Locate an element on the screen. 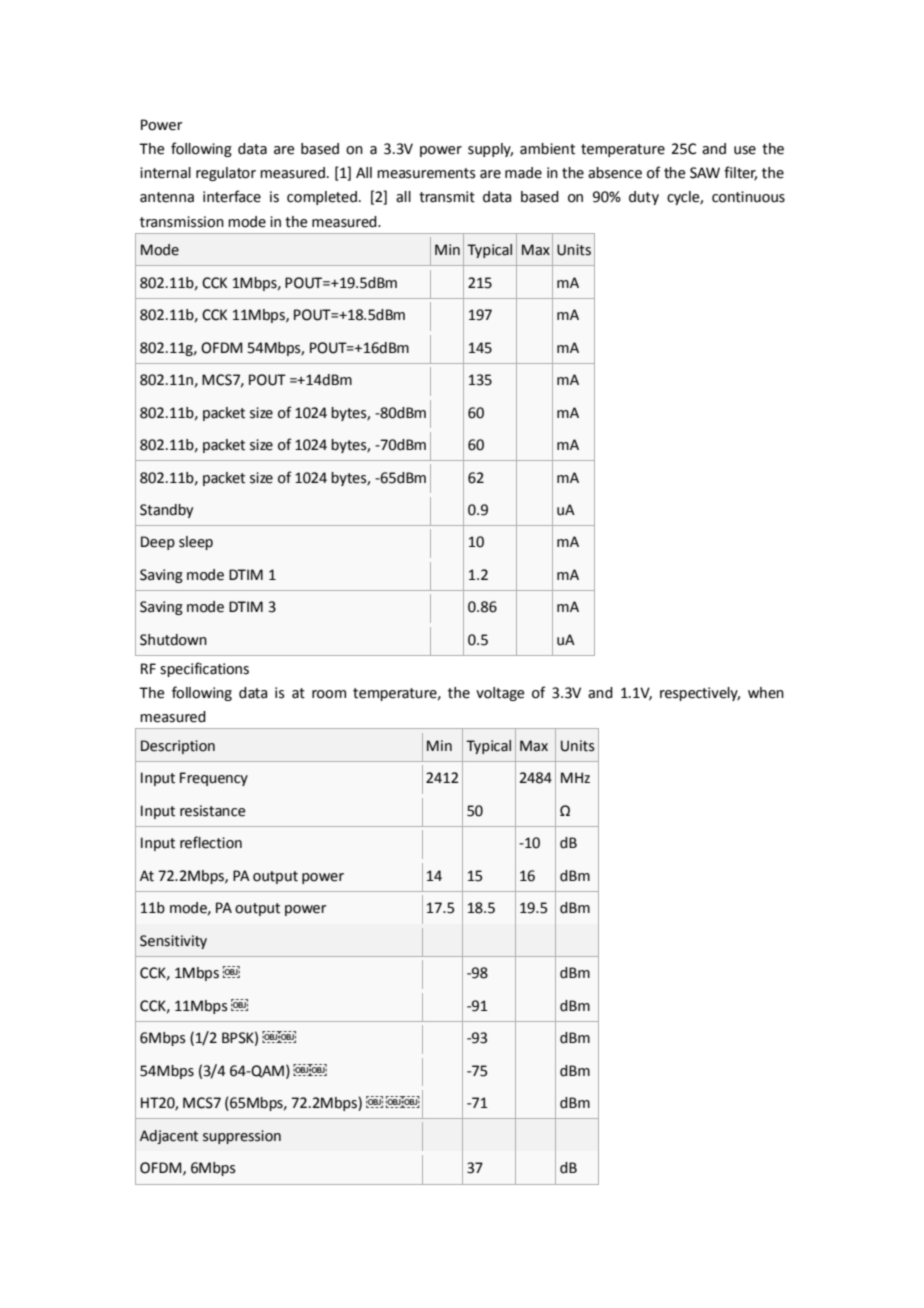  Sensitivity is located at coordinates (173, 942).
